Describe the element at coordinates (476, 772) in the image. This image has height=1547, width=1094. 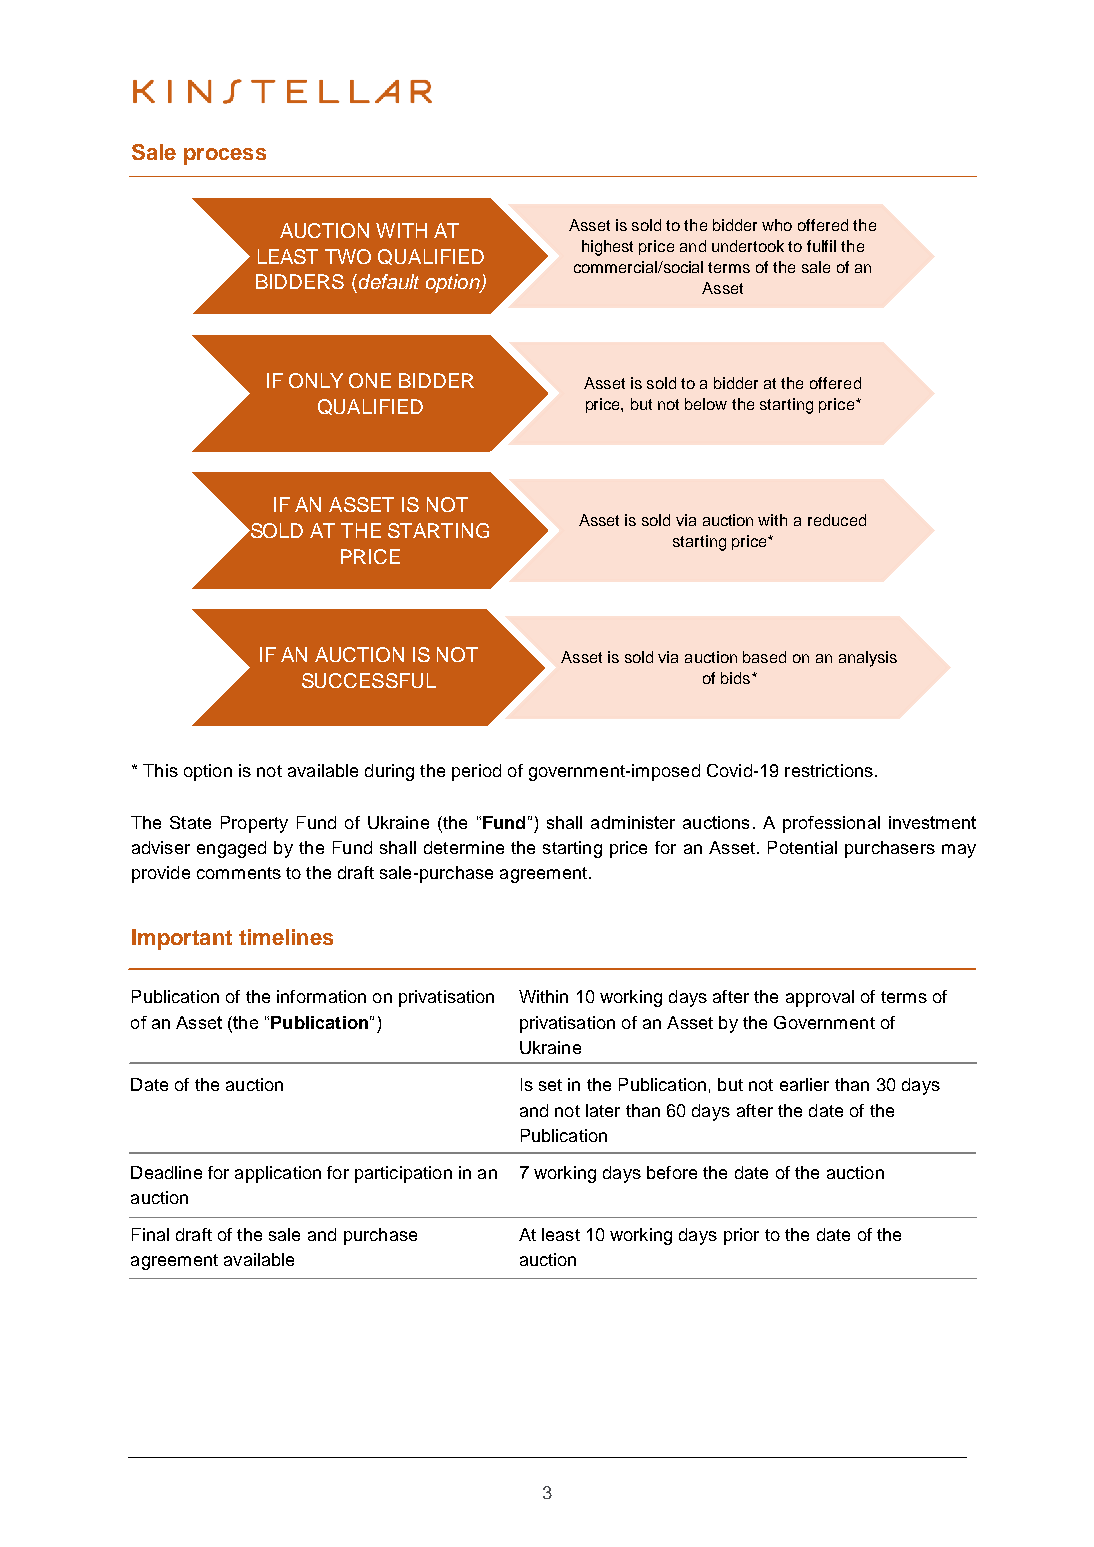
I see `period` at that location.
